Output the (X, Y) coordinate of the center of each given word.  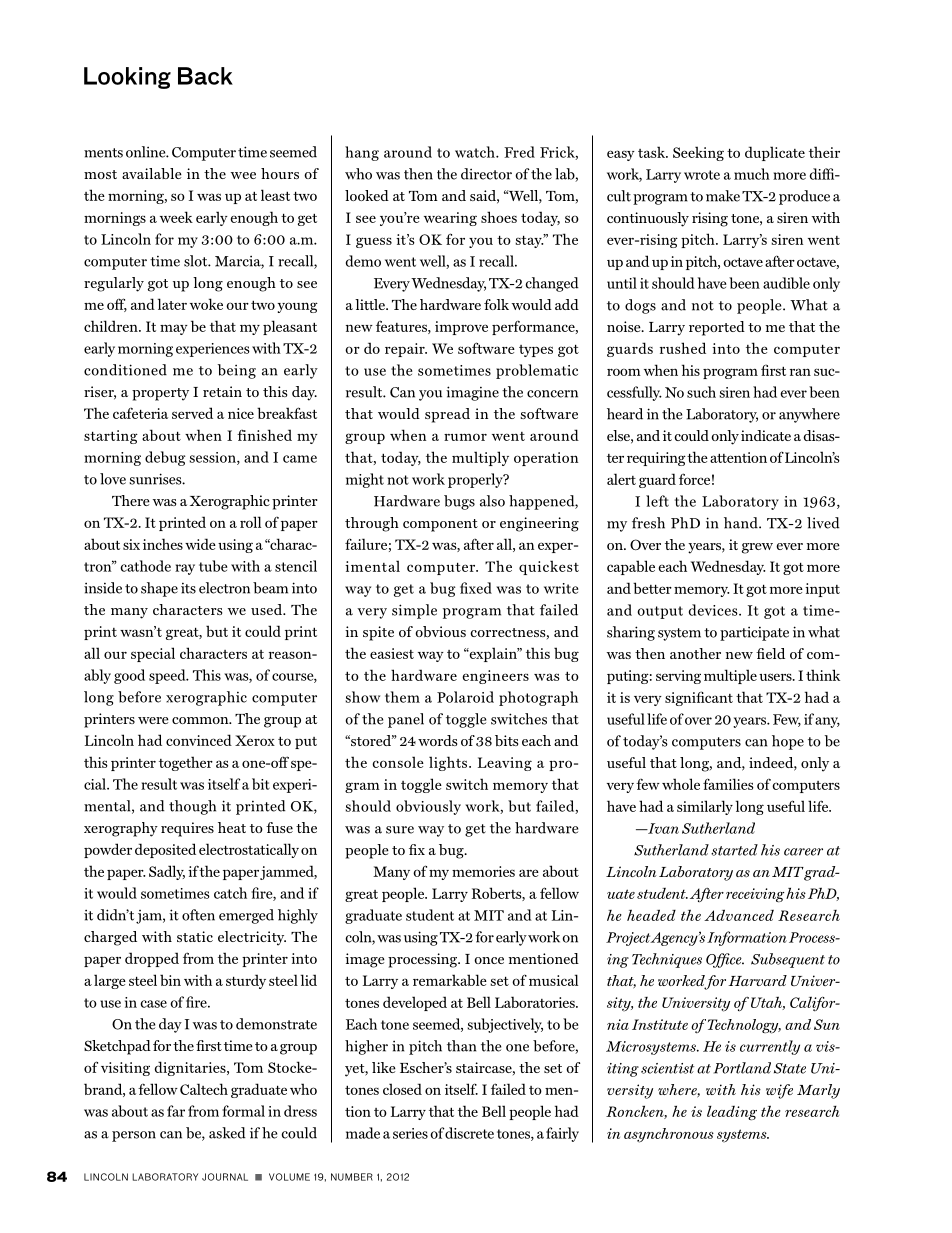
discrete (469, 1133)
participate (754, 633)
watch (476, 152)
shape (159, 589)
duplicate (775, 153)
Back (205, 76)
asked (227, 1133)
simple (414, 611)
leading (732, 1113)
